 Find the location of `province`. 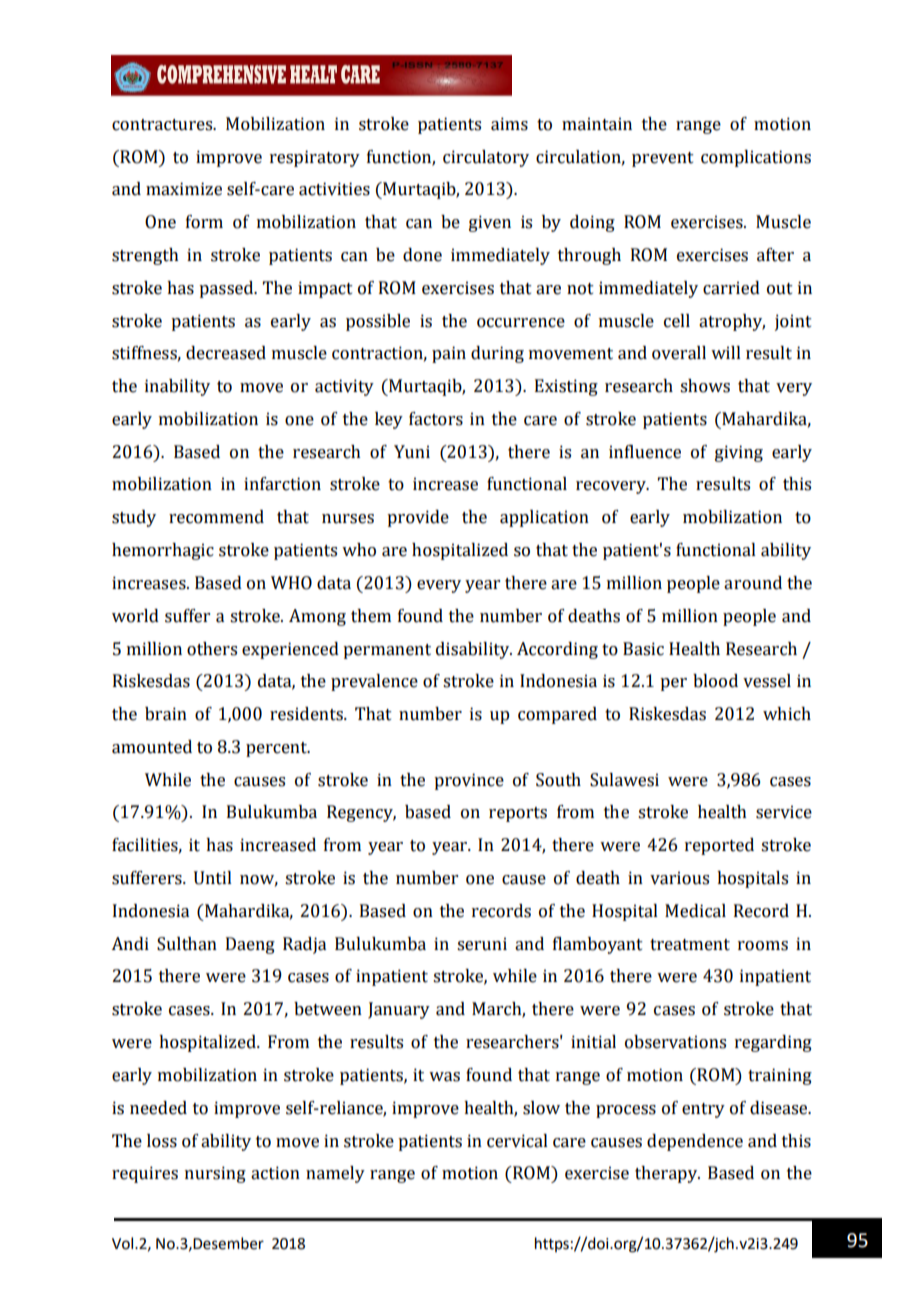

province is located at coordinates (469, 781).
